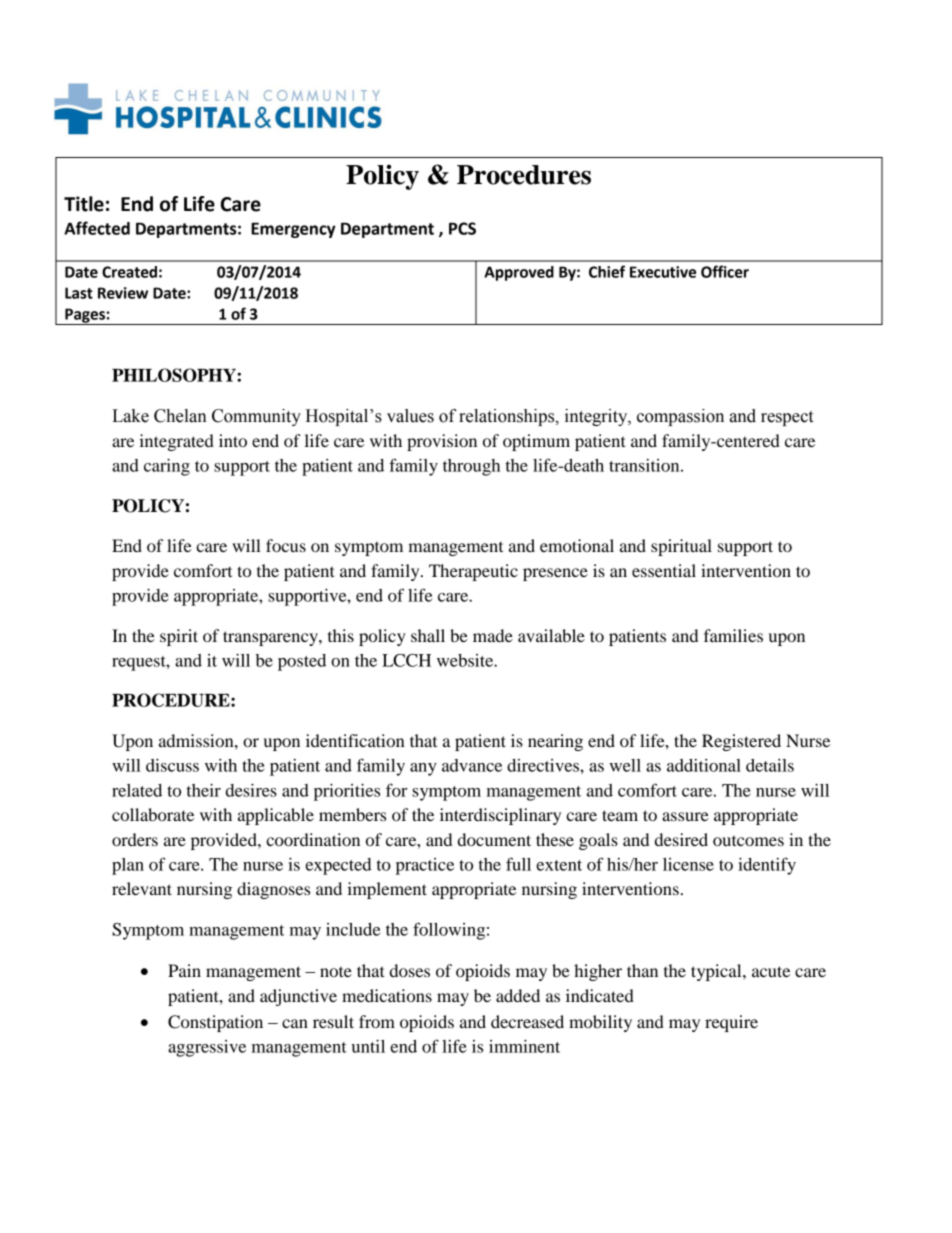 The image size is (952, 1233). Describe the element at coordinates (97, 228) in the screenshot. I see `Affected` at that location.
